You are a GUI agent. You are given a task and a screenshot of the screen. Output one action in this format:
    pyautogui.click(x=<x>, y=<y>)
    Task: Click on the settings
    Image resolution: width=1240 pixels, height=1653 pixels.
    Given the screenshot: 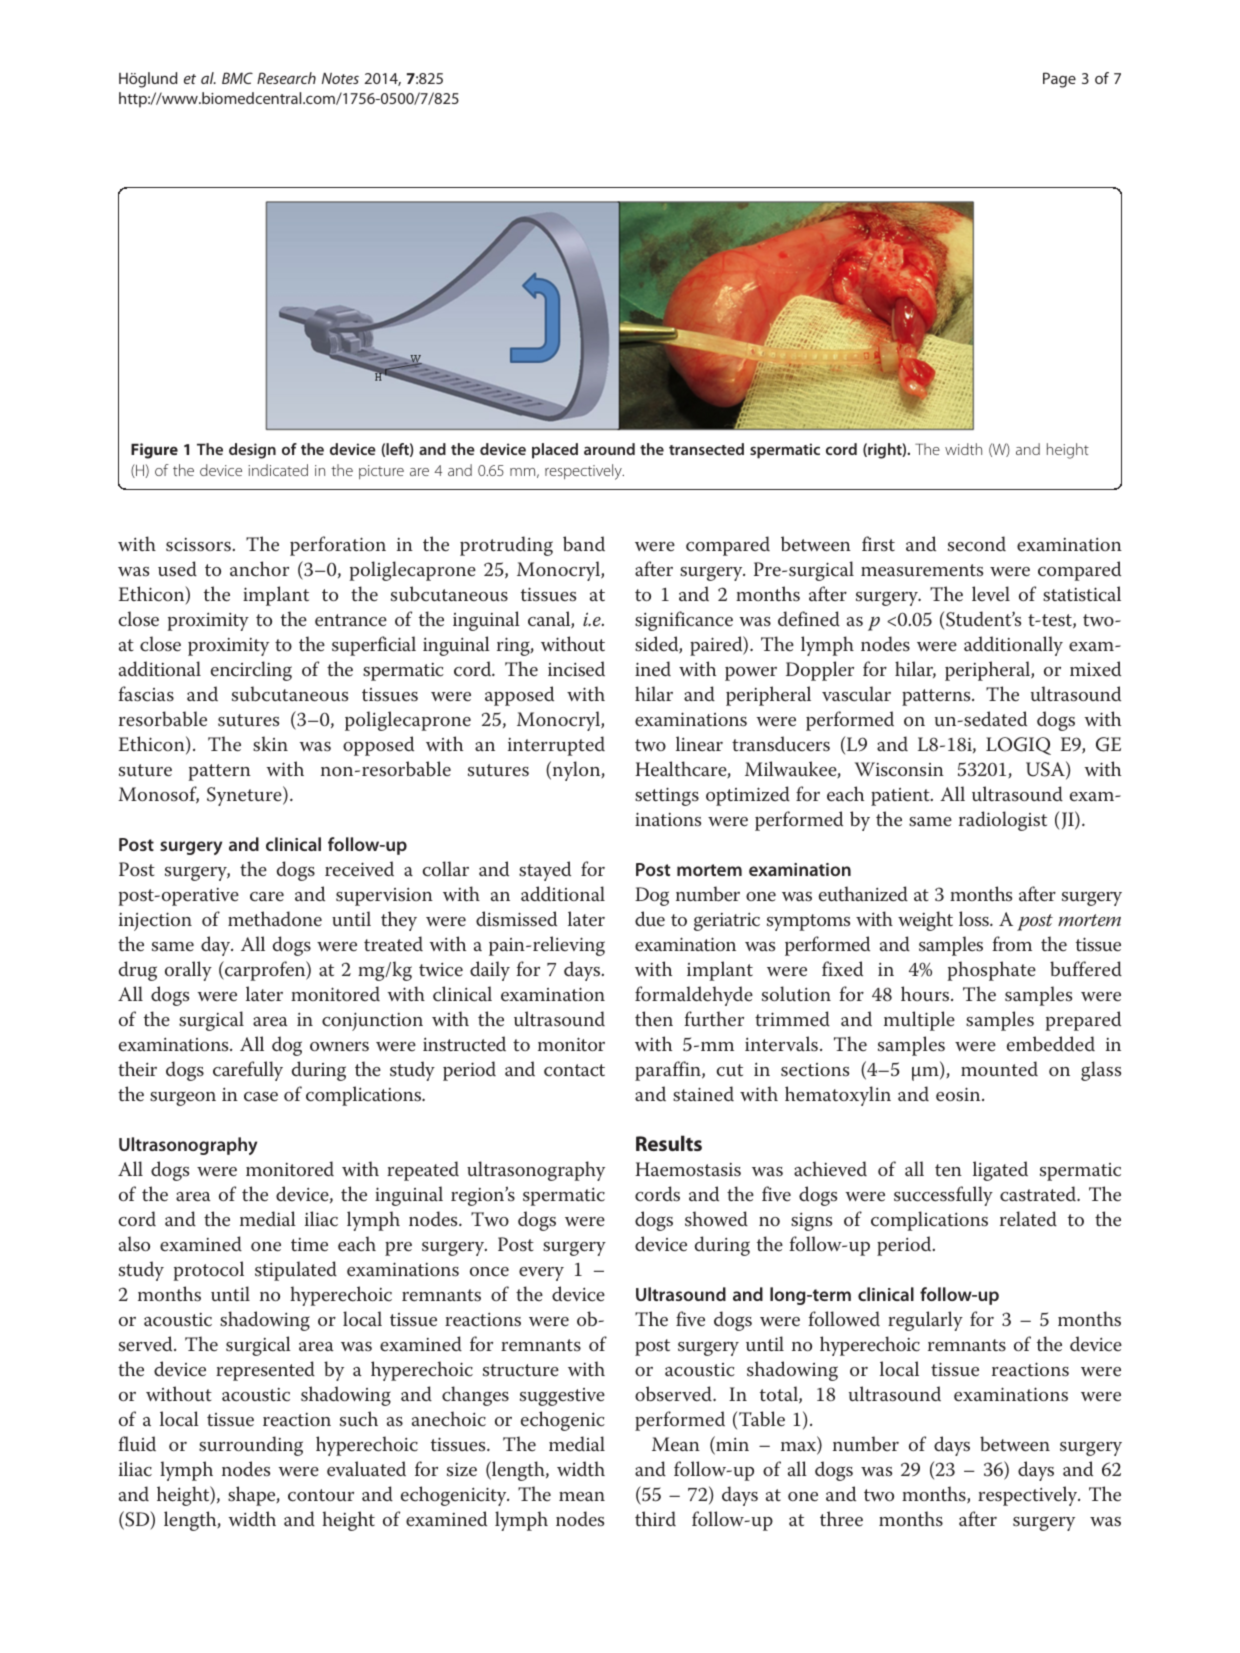 What is the action you would take?
    pyautogui.click(x=667, y=796)
